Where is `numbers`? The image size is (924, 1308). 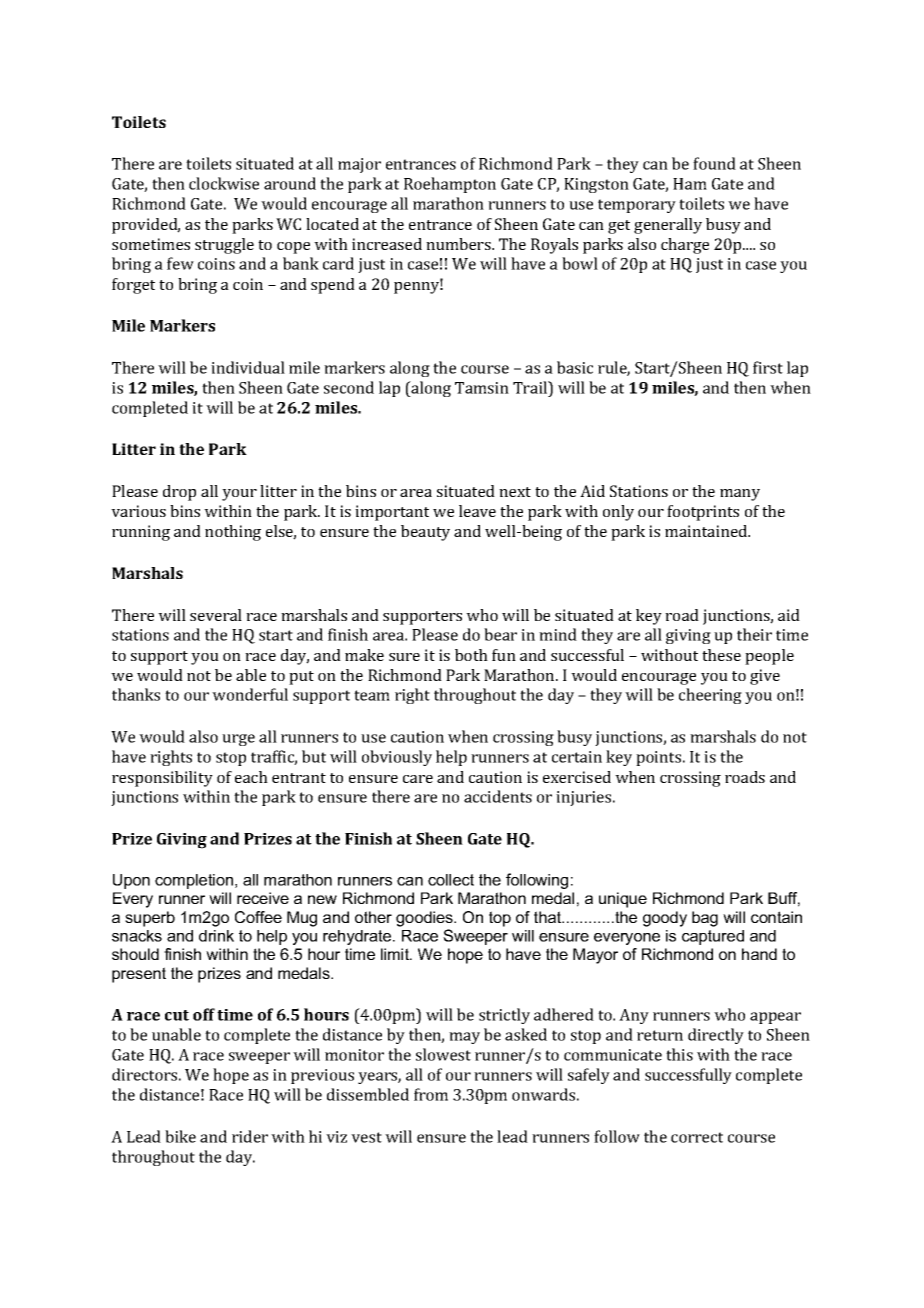 numbers is located at coordinates (459, 244).
